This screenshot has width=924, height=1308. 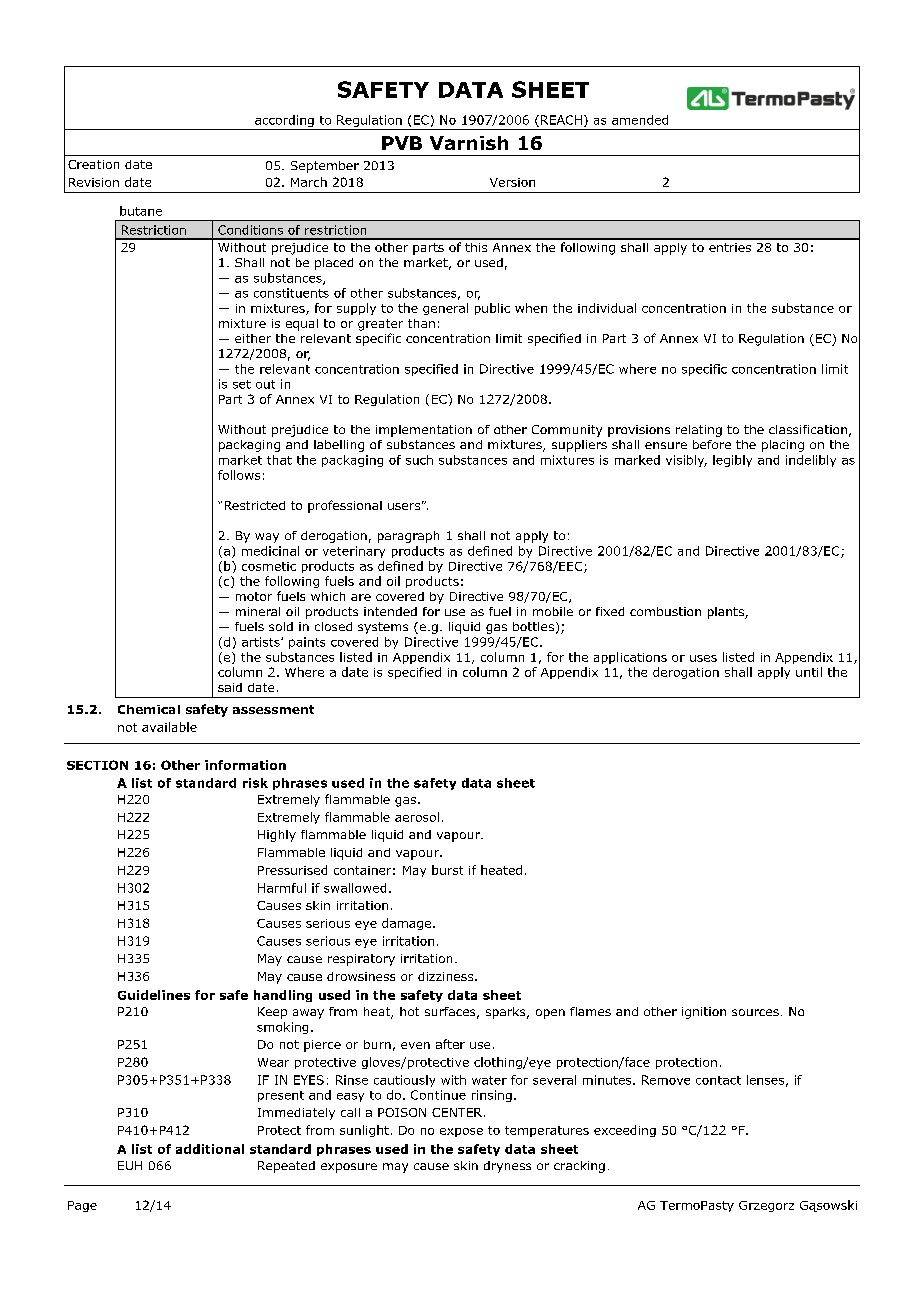 What do you see at coordinates (469, 143) in the screenshot?
I see `Varnish` at bounding box center [469, 143].
